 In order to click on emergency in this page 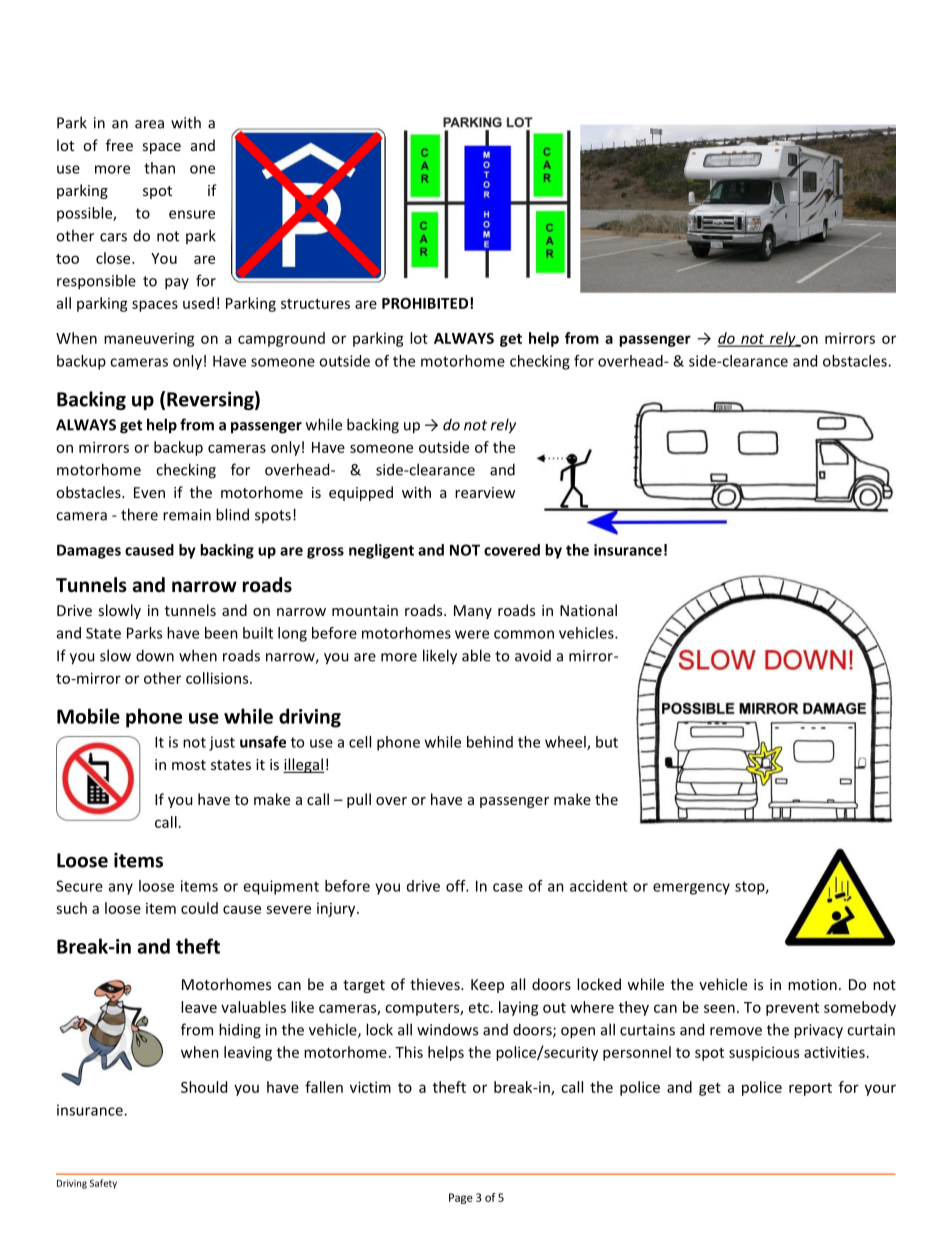, I will do `click(691, 889)`.
